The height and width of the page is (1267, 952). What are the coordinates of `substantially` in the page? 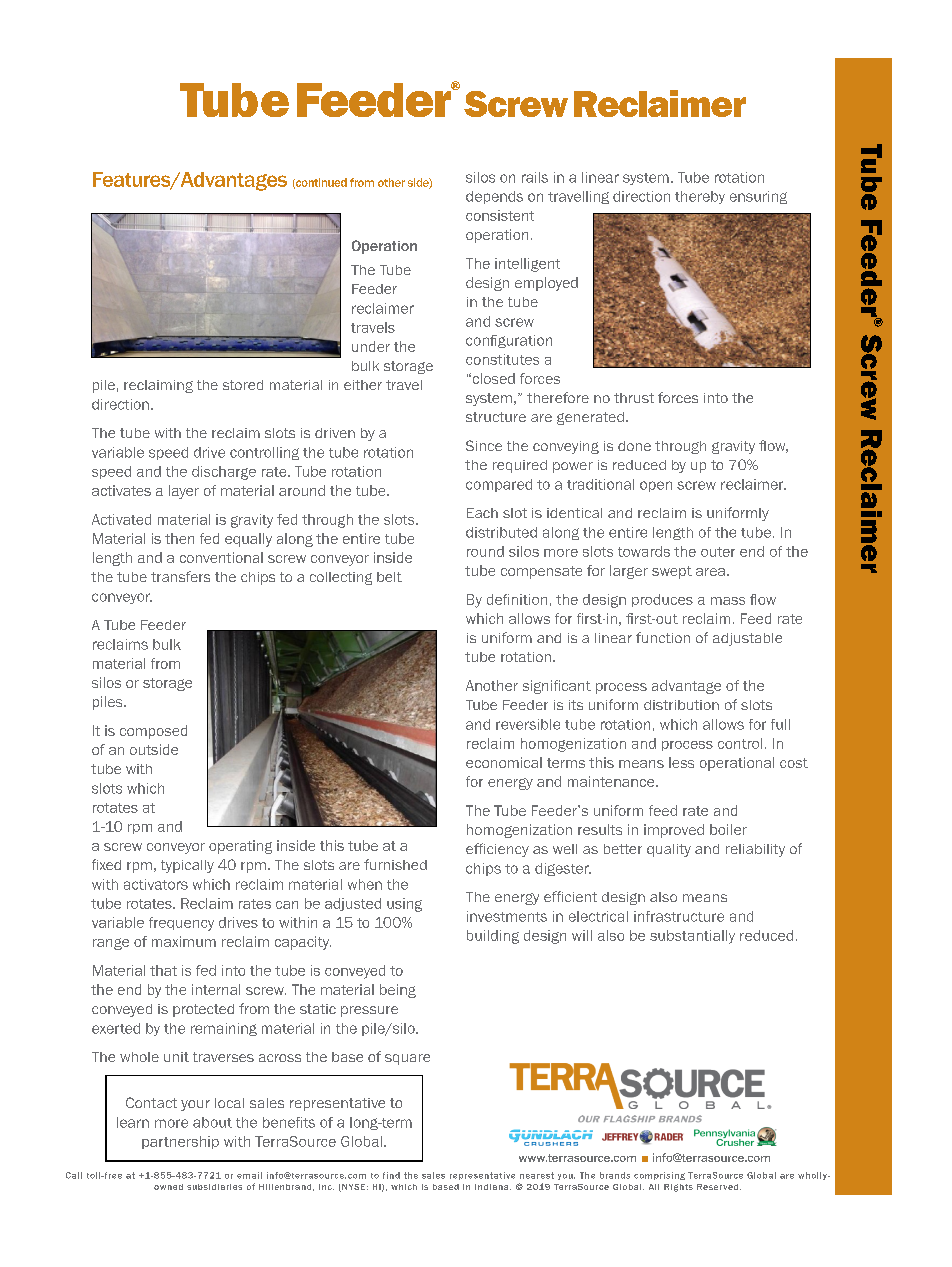 It's located at (692, 937).
